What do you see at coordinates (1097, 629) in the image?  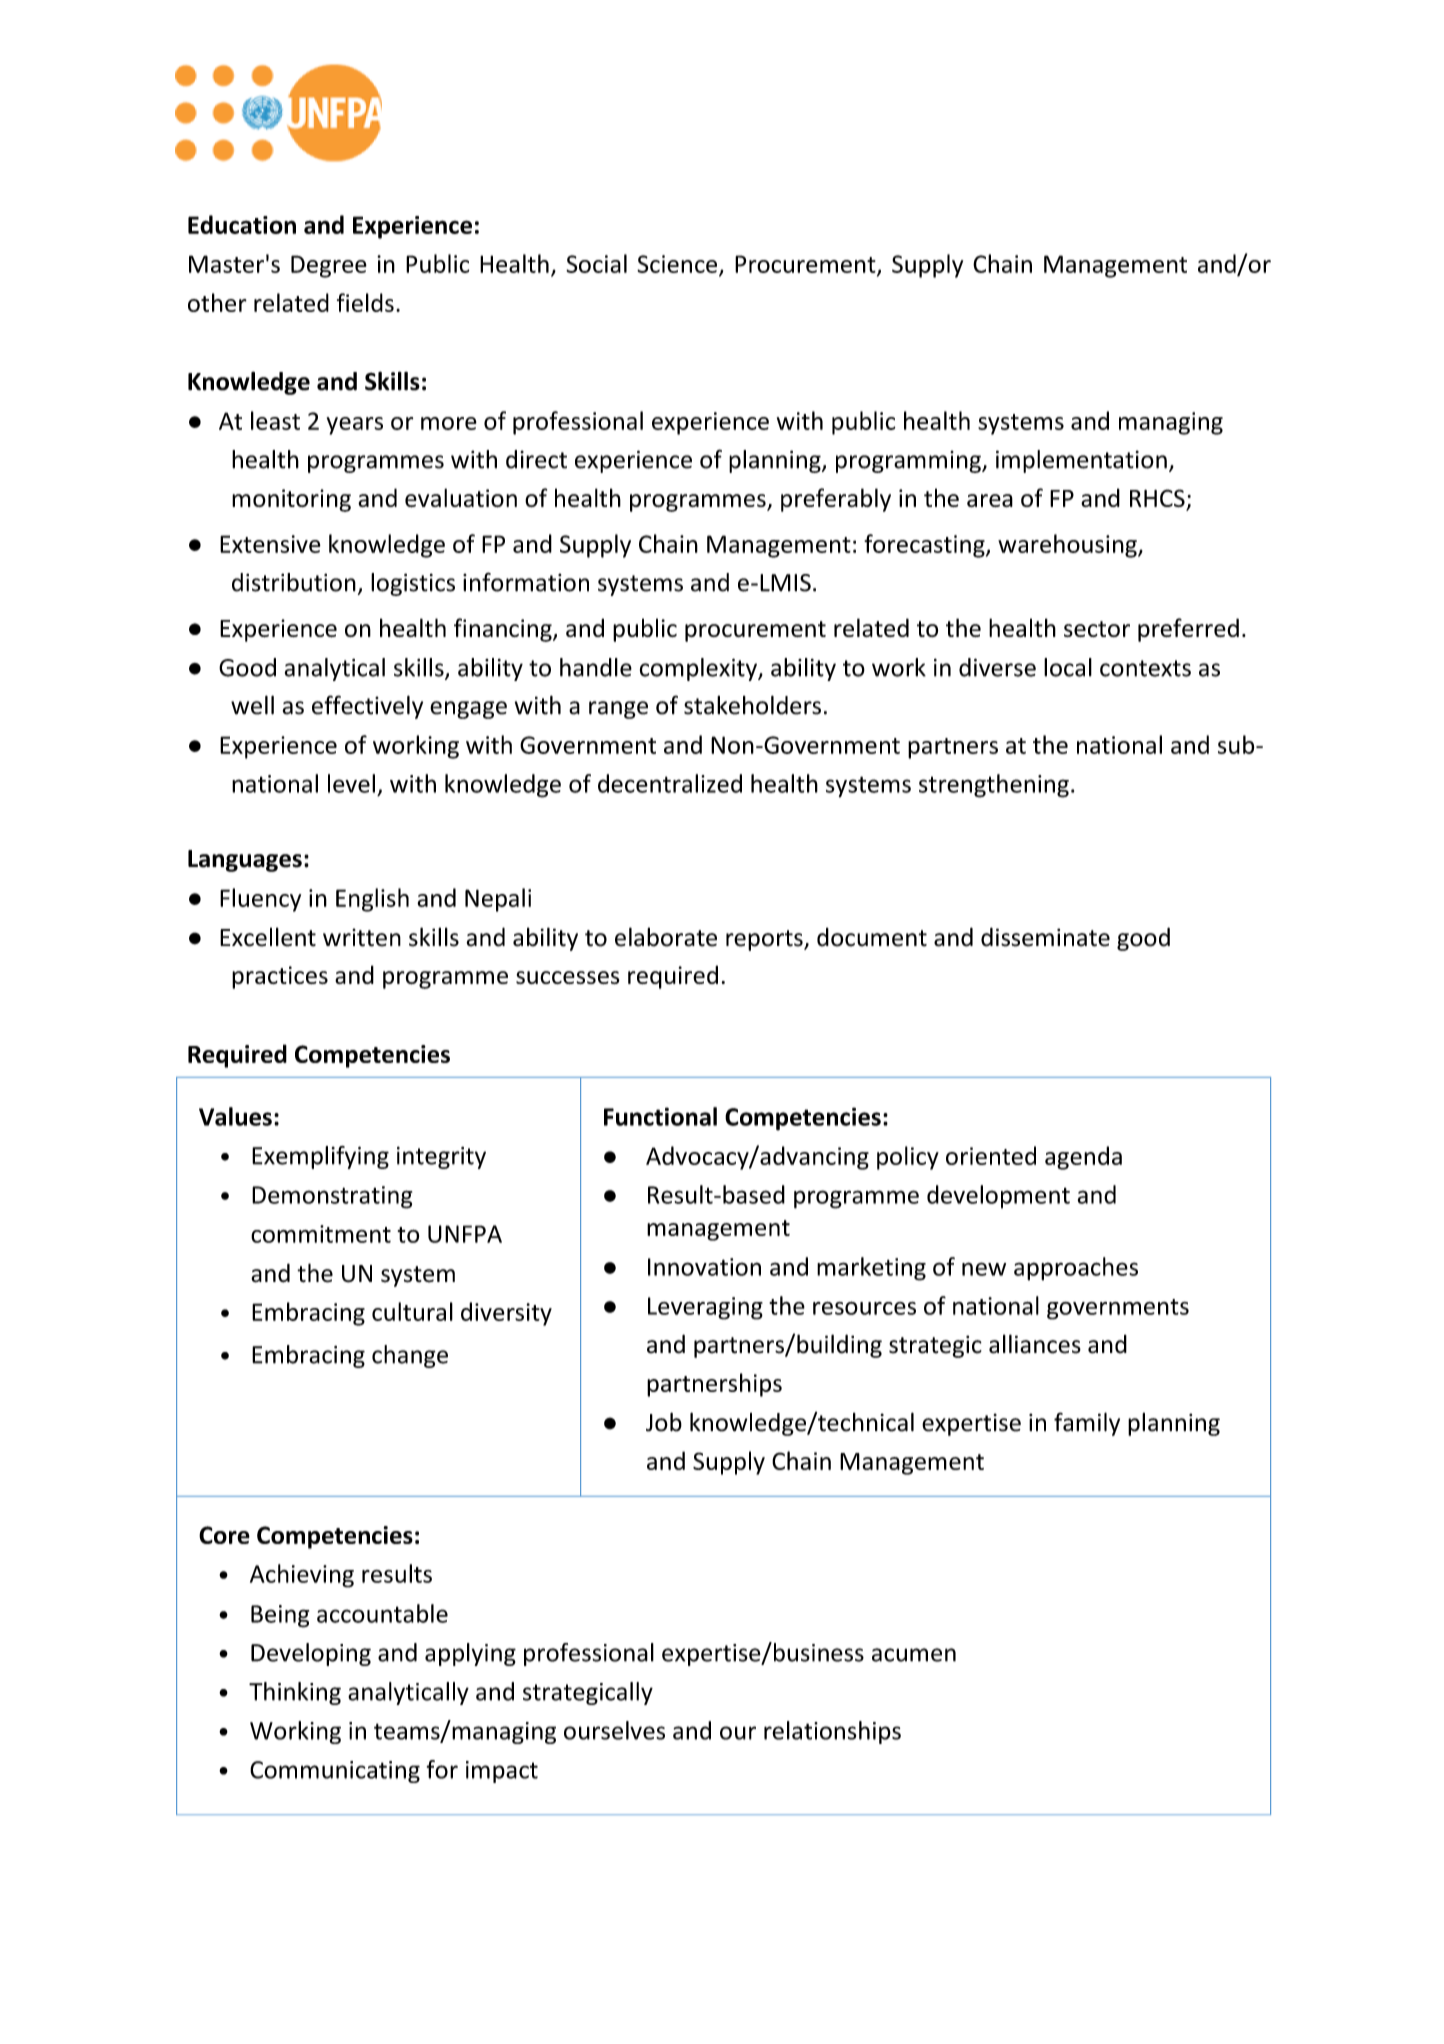 I see `sector` at bounding box center [1097, 629].
